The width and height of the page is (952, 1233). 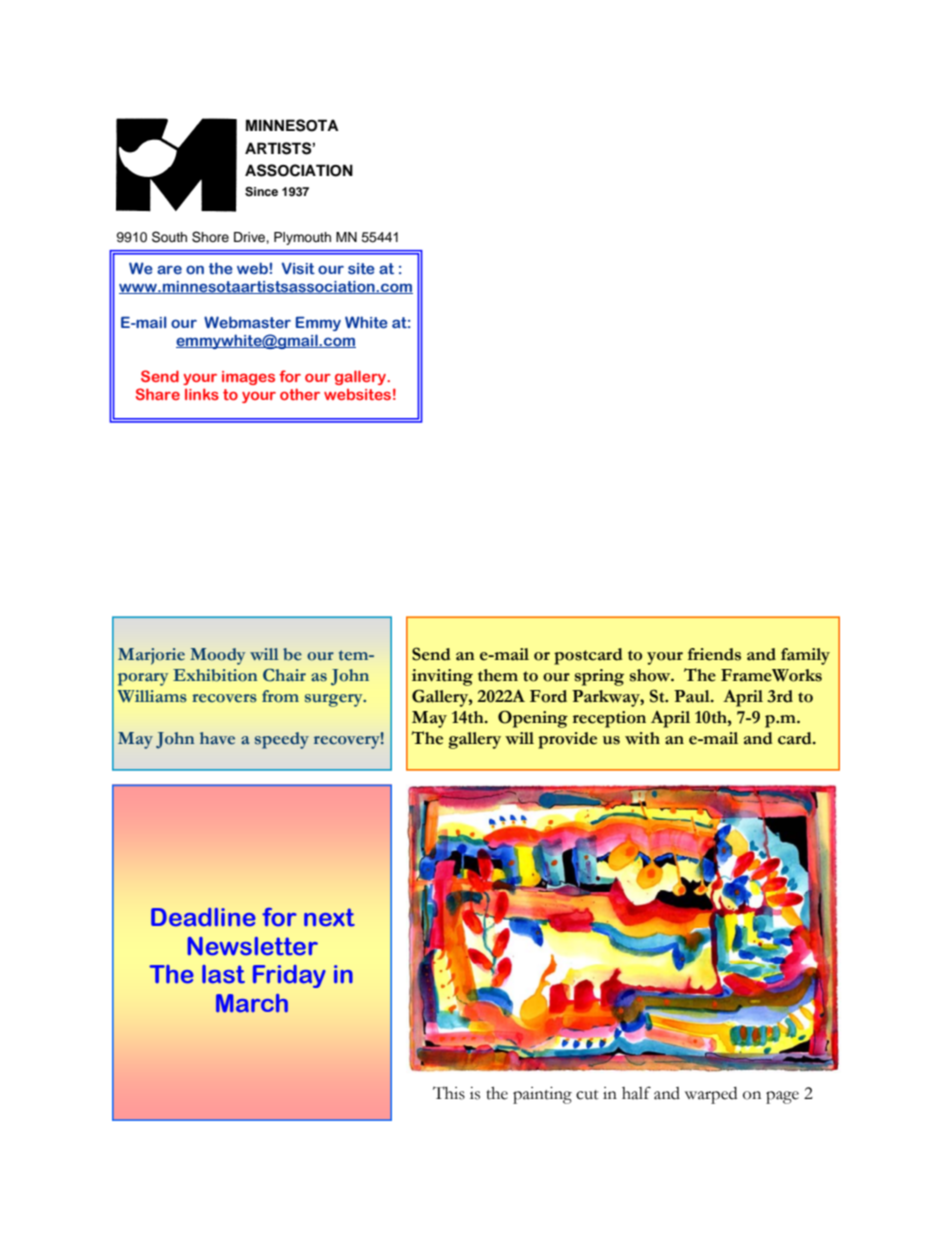 I want to click on Deadline, so click(x=203, y=917).
